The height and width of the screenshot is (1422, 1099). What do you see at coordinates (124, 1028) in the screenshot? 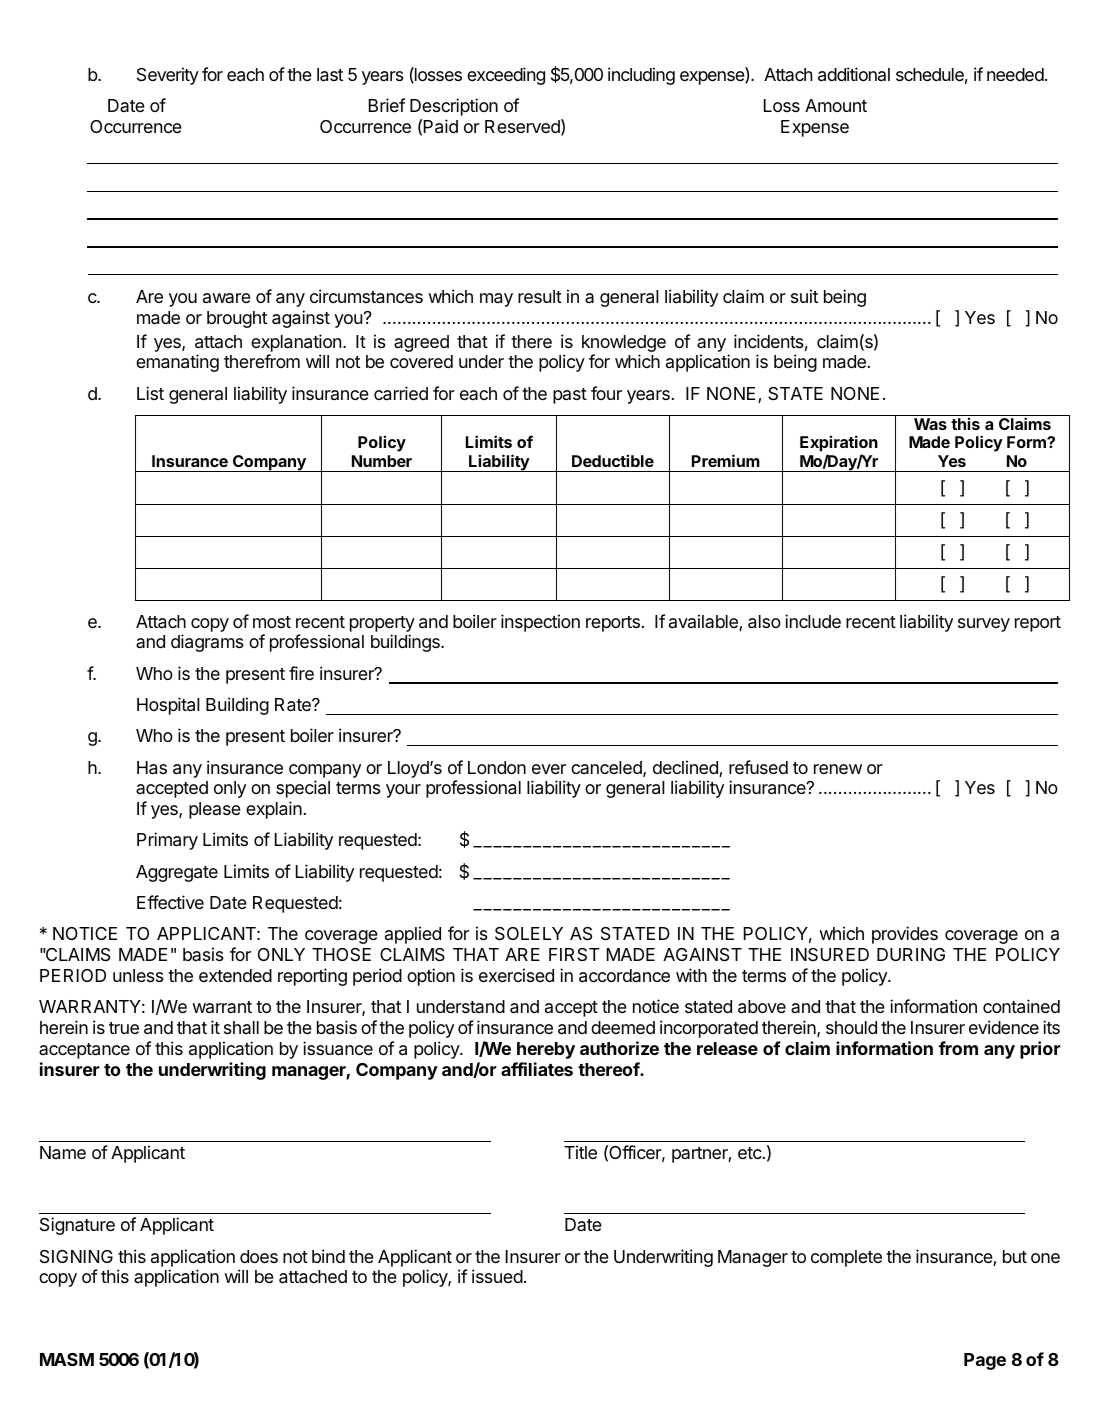
I see `true` at bounding box center [124, 1028].
